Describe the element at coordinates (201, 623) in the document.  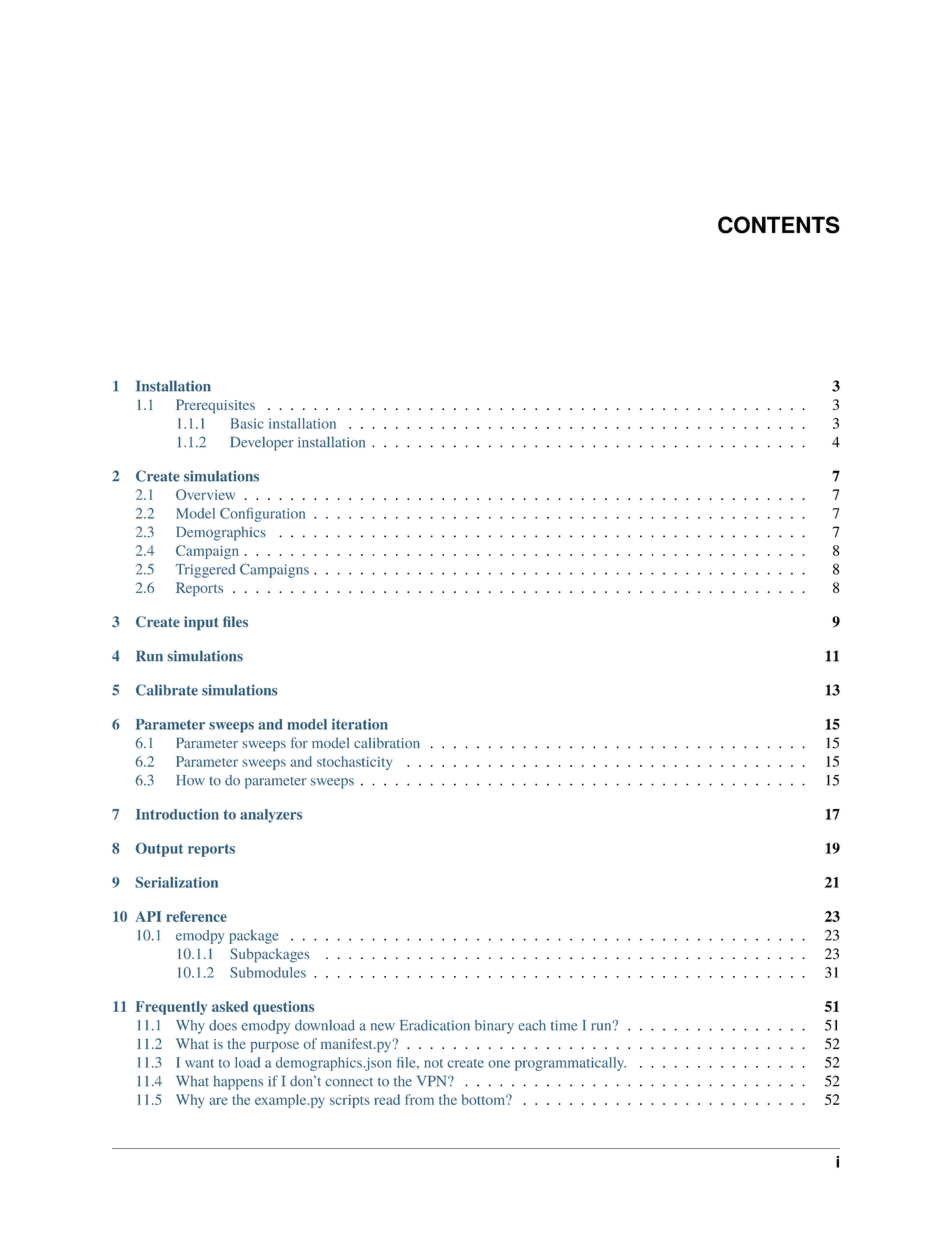
I see `input` at that location.
